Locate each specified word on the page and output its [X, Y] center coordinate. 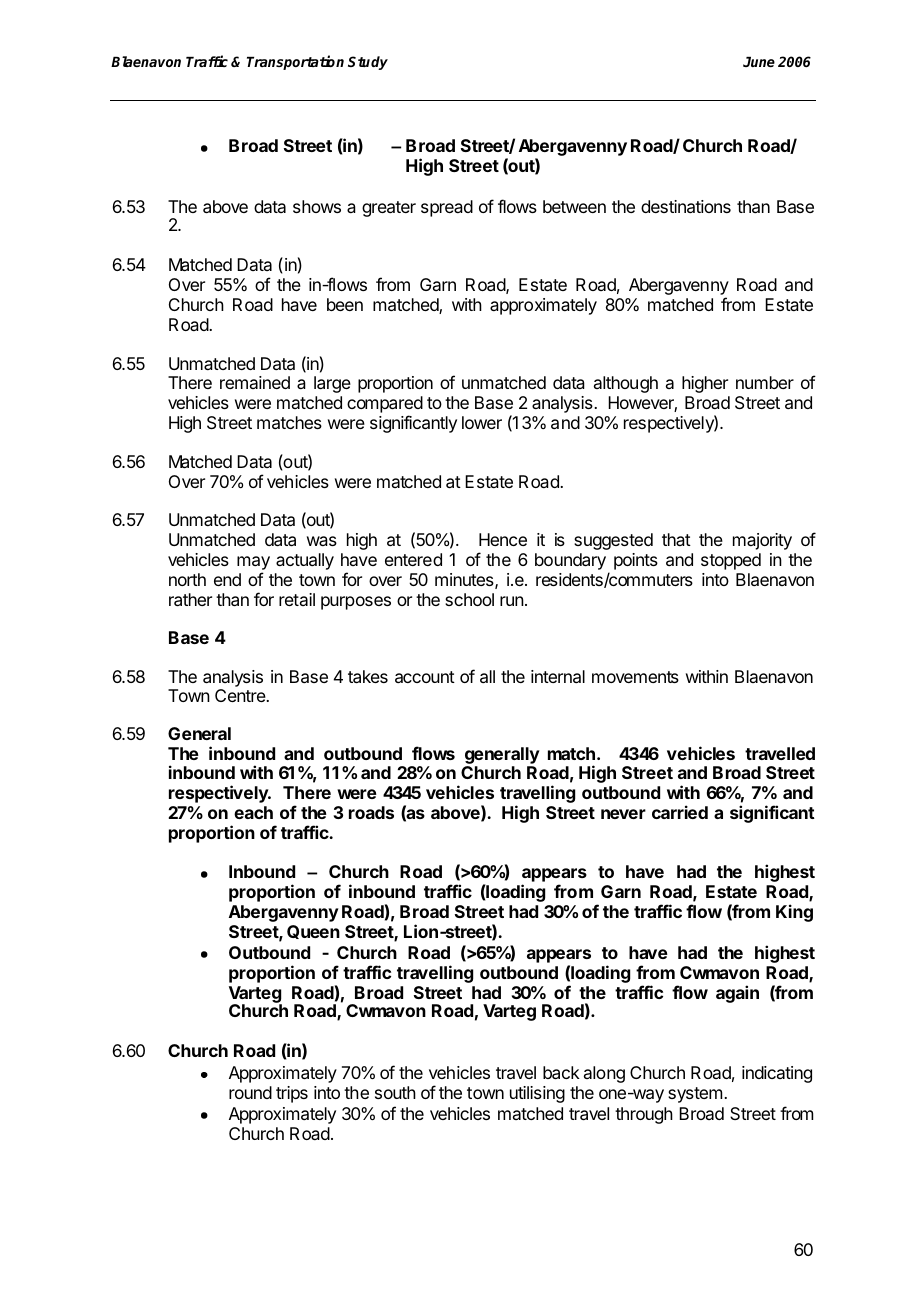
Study [368, 63]
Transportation [295, 62]
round [250, 1092]
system [695, 1095]
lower [482, 422]
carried [680, 812]
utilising [537, 1094]
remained [255, 382]
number [765, 382]
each [253, 812]
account [425, 677]
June [759, 62]
